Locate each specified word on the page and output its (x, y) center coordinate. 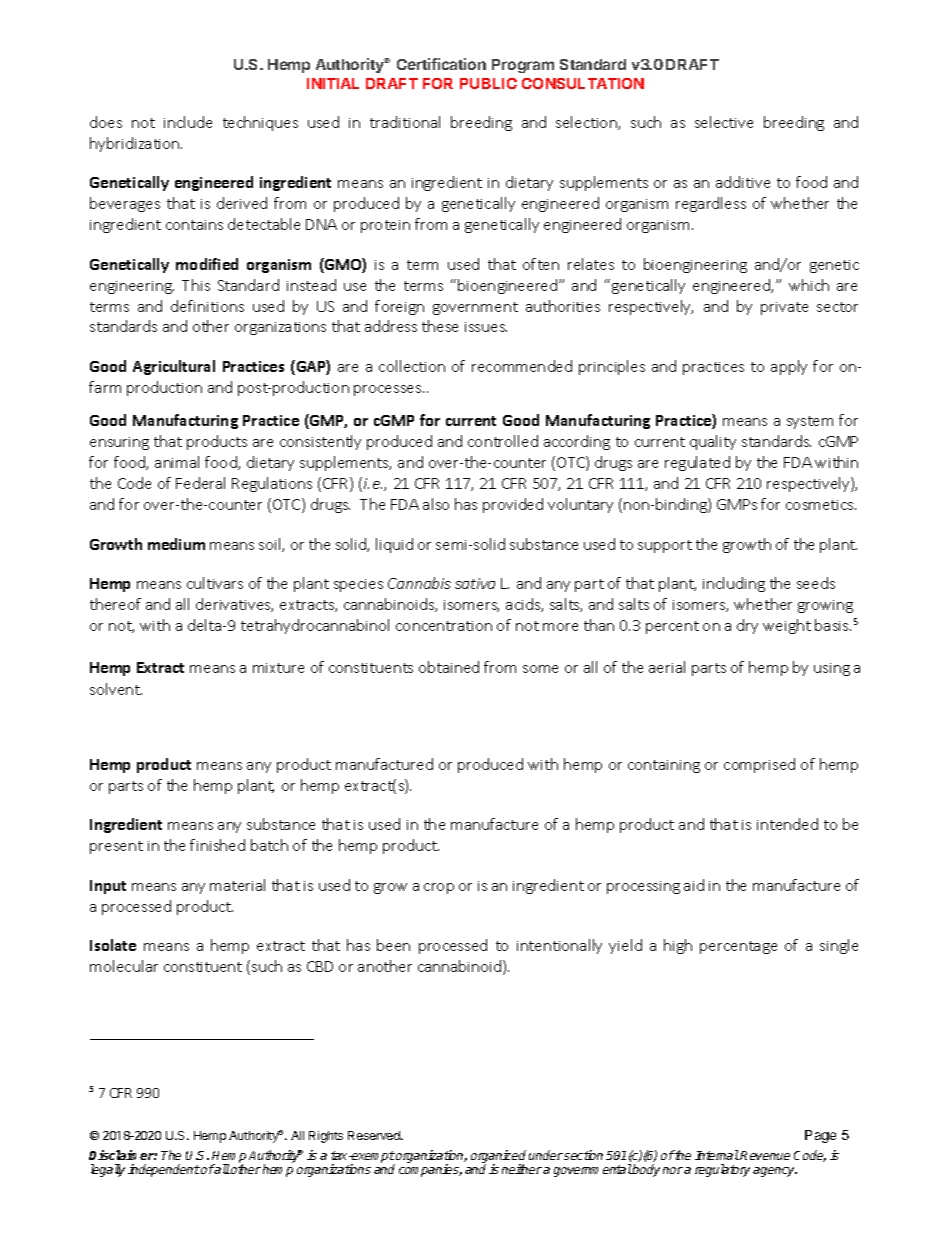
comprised (759, 765)
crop (439, 888)
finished (217, 845)
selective (724, 122)
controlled (503, 441)
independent (164, 1170)
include (188, 122)
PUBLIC (488, 83)
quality (713, 442)
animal (177, 462)
